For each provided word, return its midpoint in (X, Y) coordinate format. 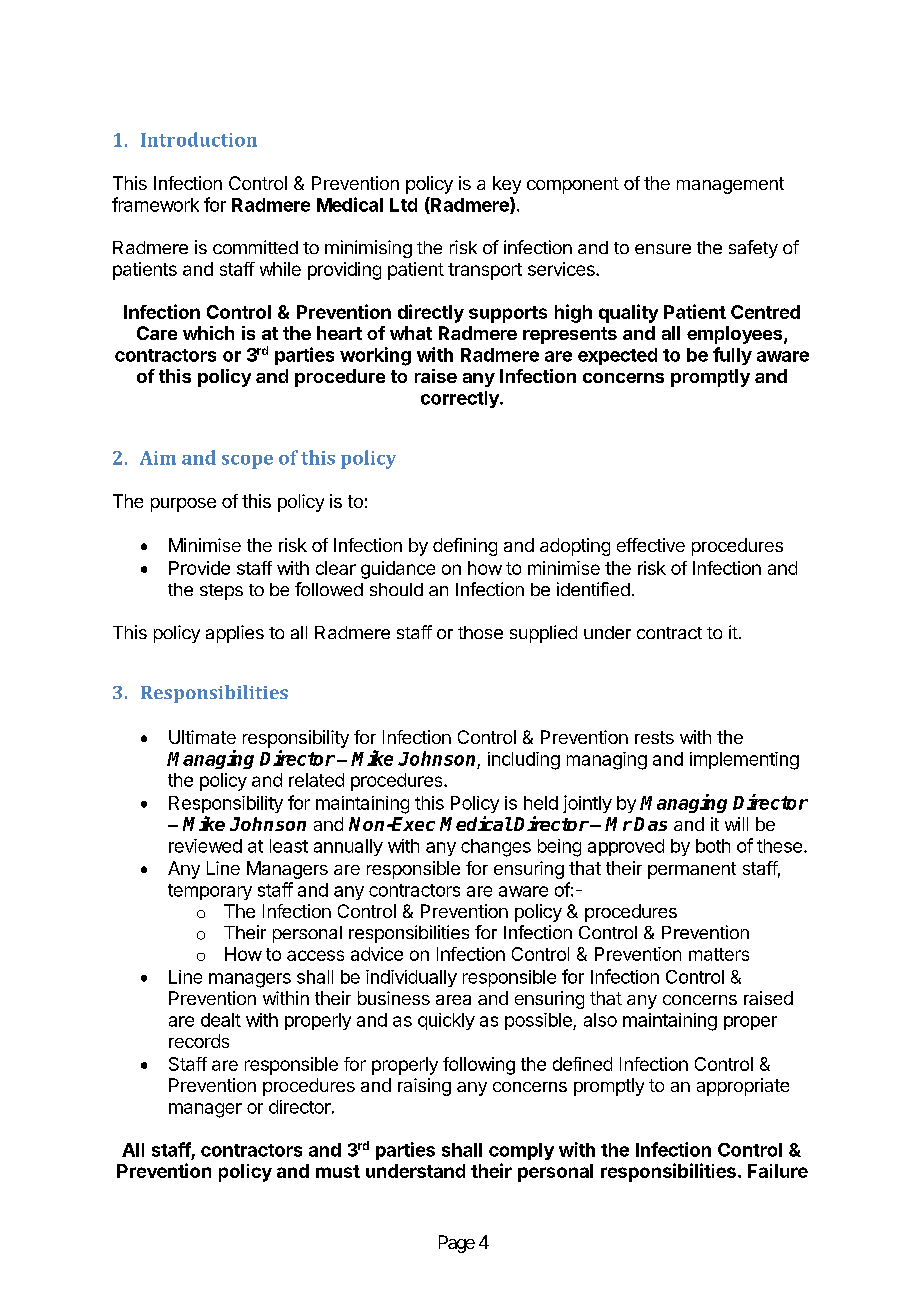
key (507, 185)
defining (465, 547)
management (730, 185)
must (338, 1171)
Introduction (199, 139)
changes (496, 848)
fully (732, 356)
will (736, 824)
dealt (221, 1020)
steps (221, 592)
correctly (461, 399)
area (453, 1000)
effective (651, 545)
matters (719, 954)
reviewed (205, 846)
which (208, 333)
